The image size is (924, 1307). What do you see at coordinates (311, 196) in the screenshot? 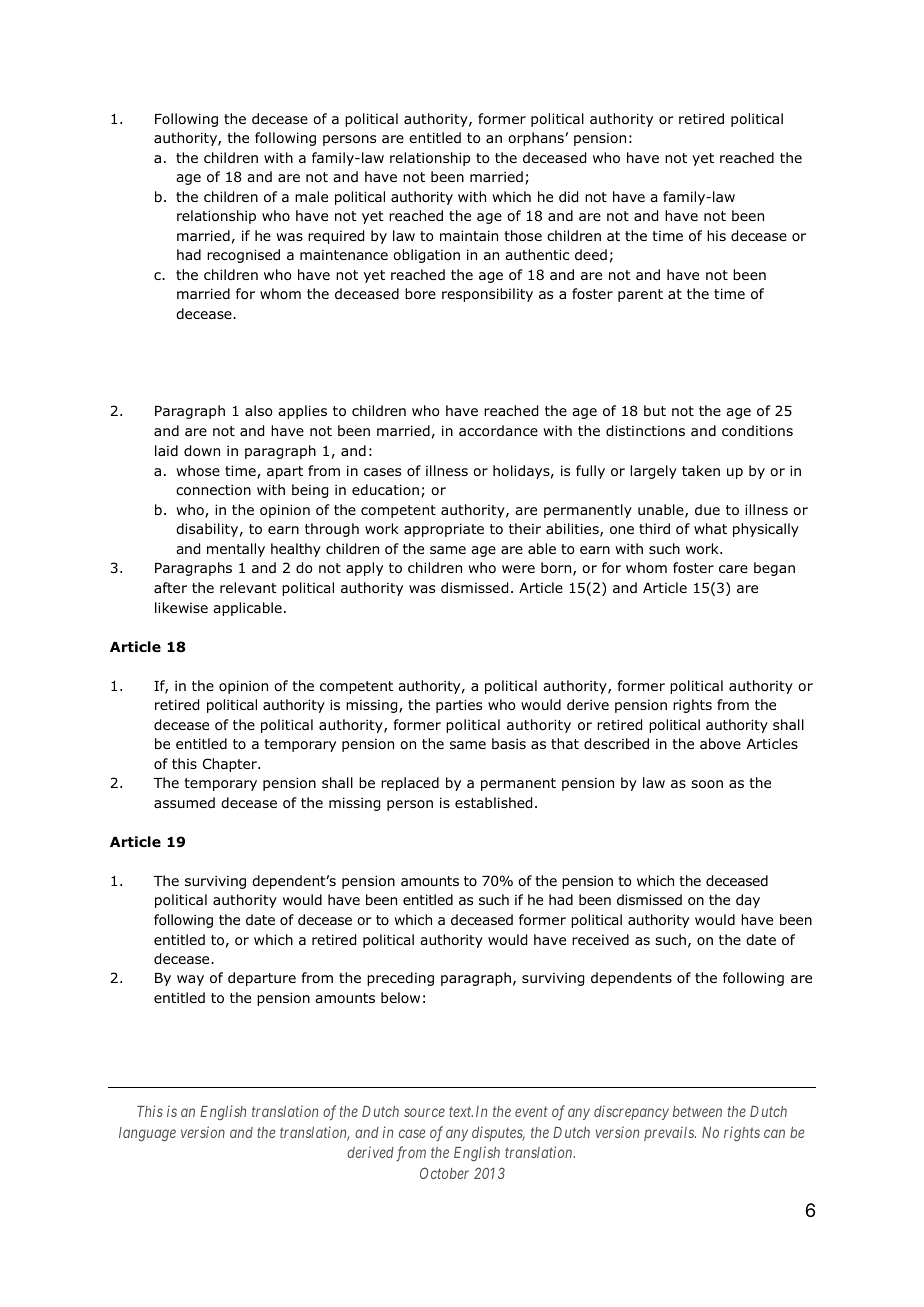
I see `male` at bounding box center [311, 196].
